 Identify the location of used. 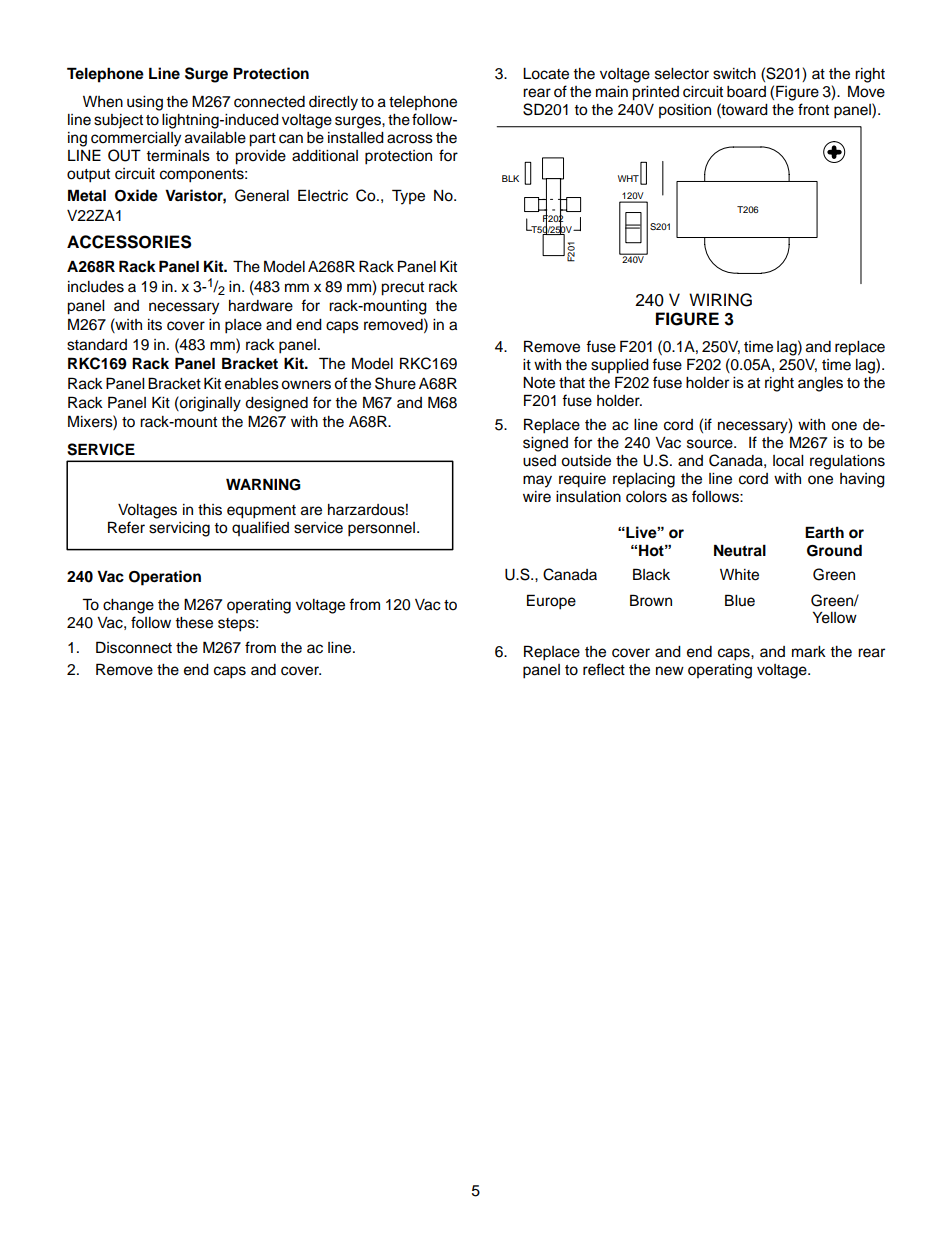
(539, 461).
